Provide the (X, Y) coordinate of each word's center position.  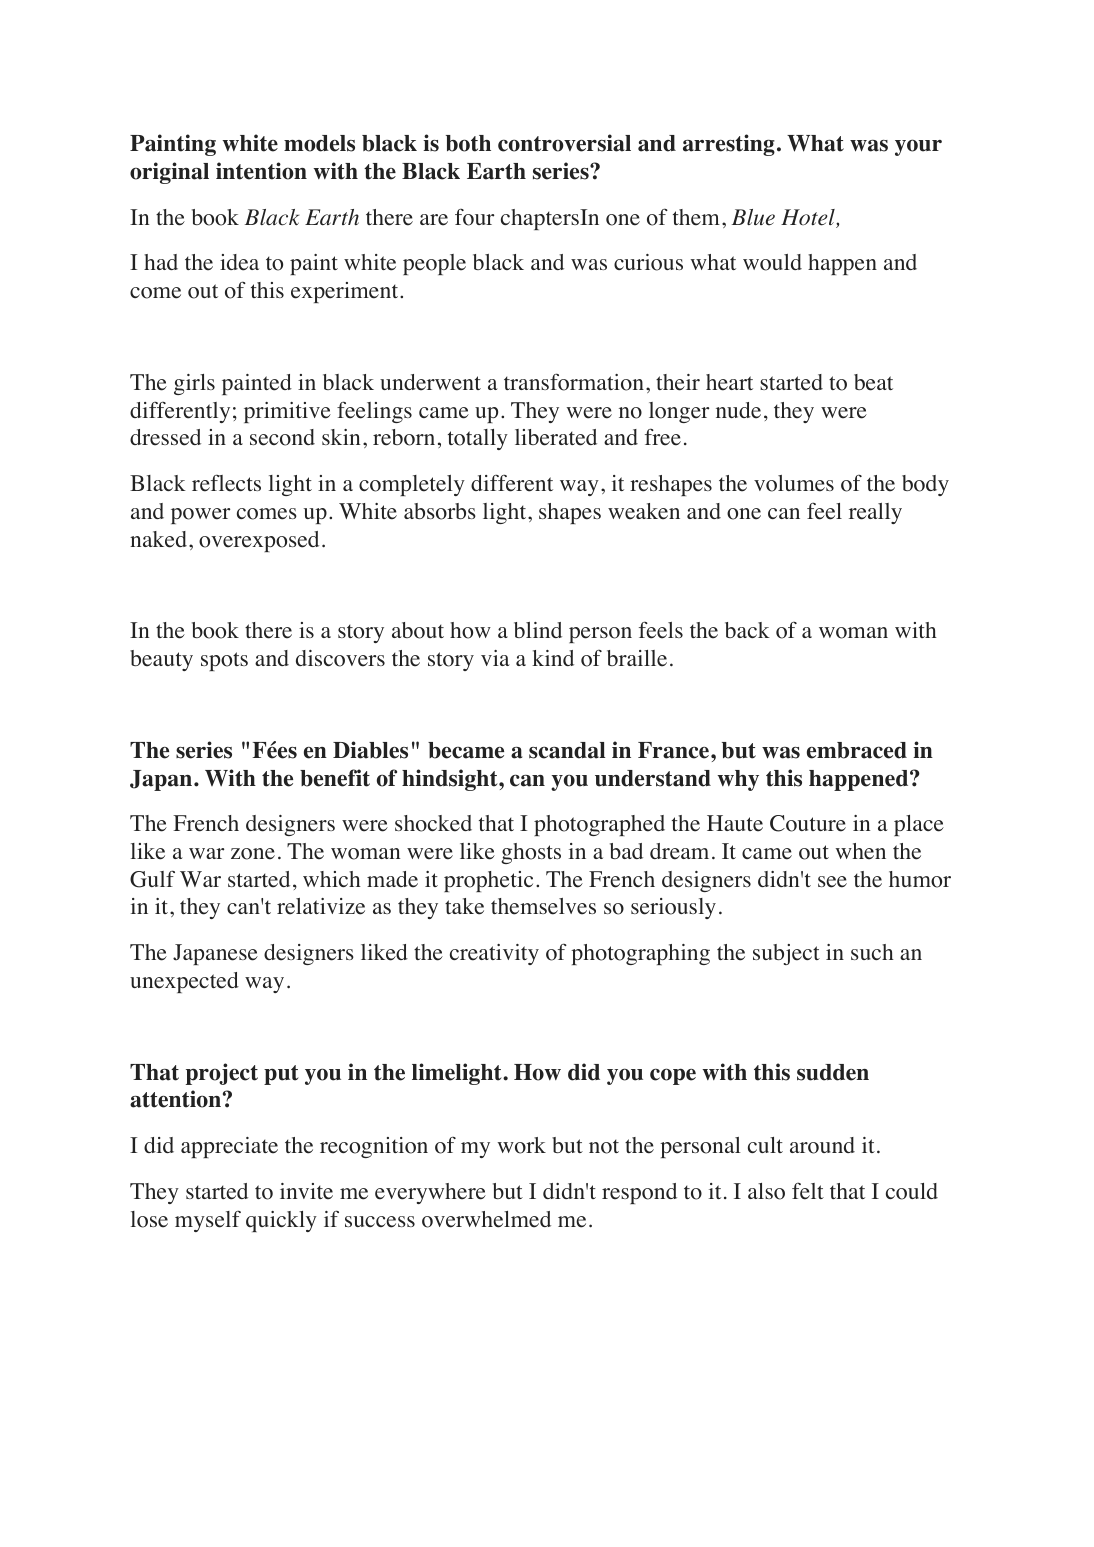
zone (253, 854)
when (861, 851)
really (875, 513)
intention (261, 171)
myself (208, 1221)
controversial (564, 143)
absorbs (440, 511)
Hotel (809, 218)
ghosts (531, 853)
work (522, 1145)
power (200, 516)
